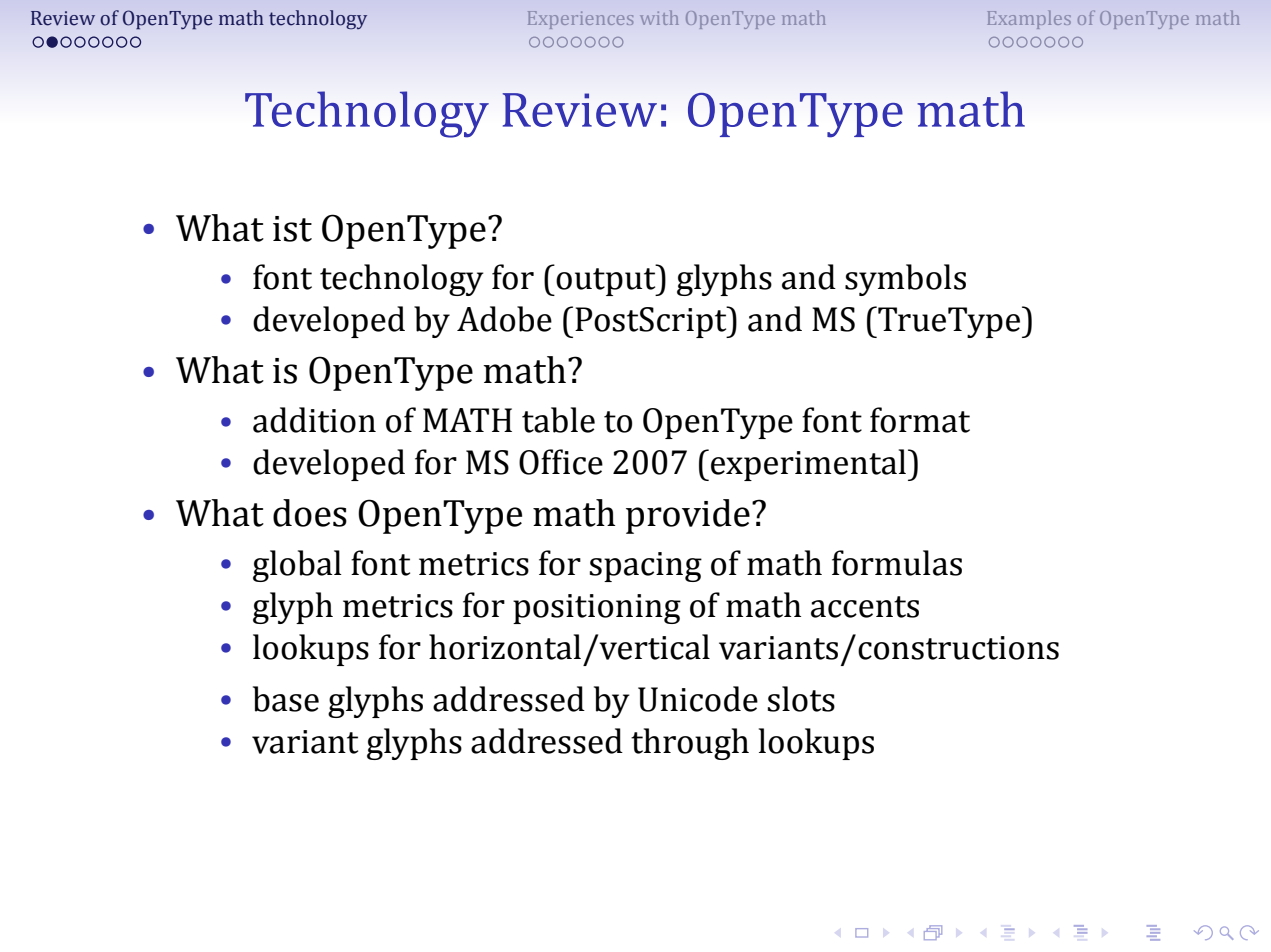 Image resolution: width=1271 pixels, height=952 pixels. I want to click on Experiences, so click(580, 20).
